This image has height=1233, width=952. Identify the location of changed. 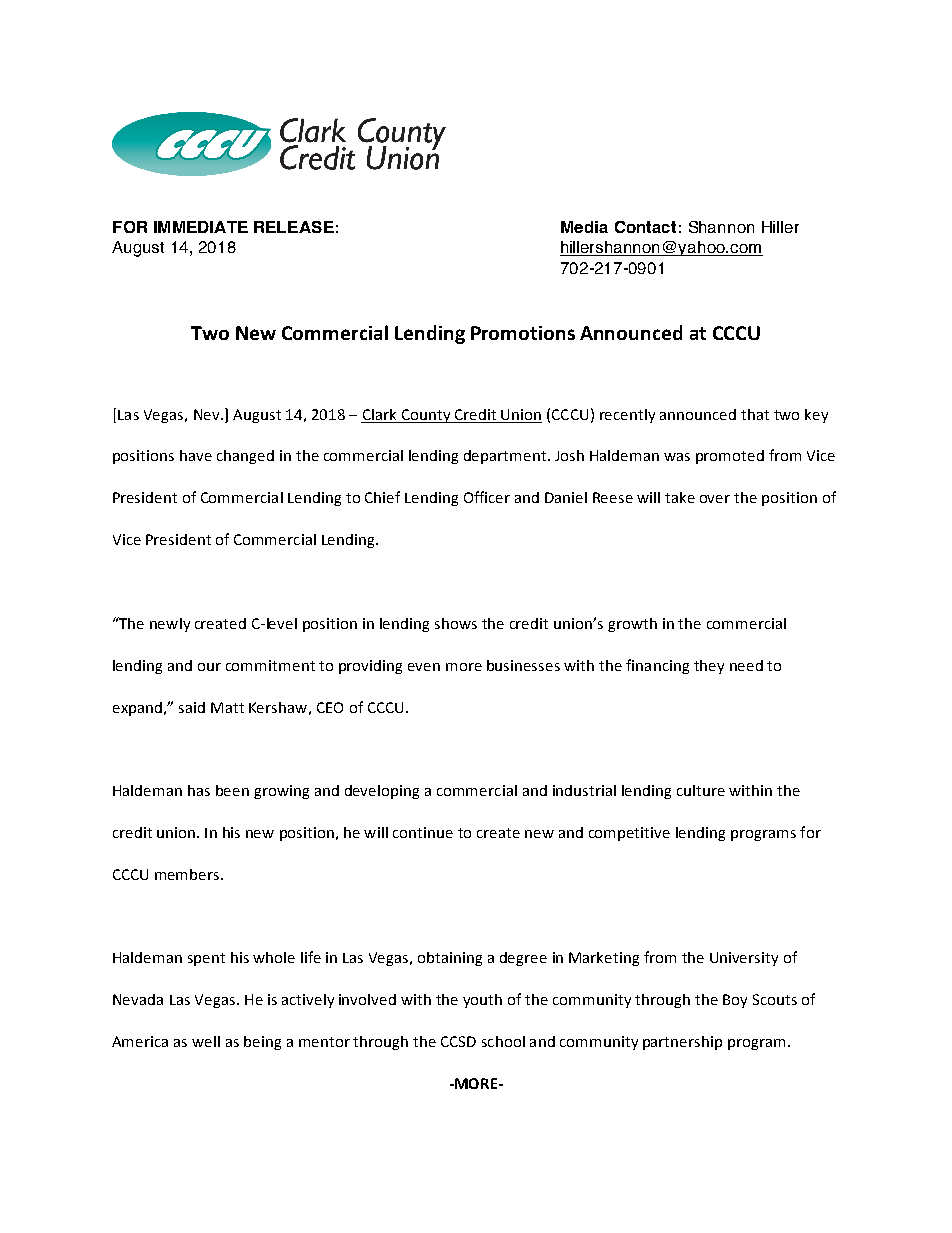
(245, 457).
